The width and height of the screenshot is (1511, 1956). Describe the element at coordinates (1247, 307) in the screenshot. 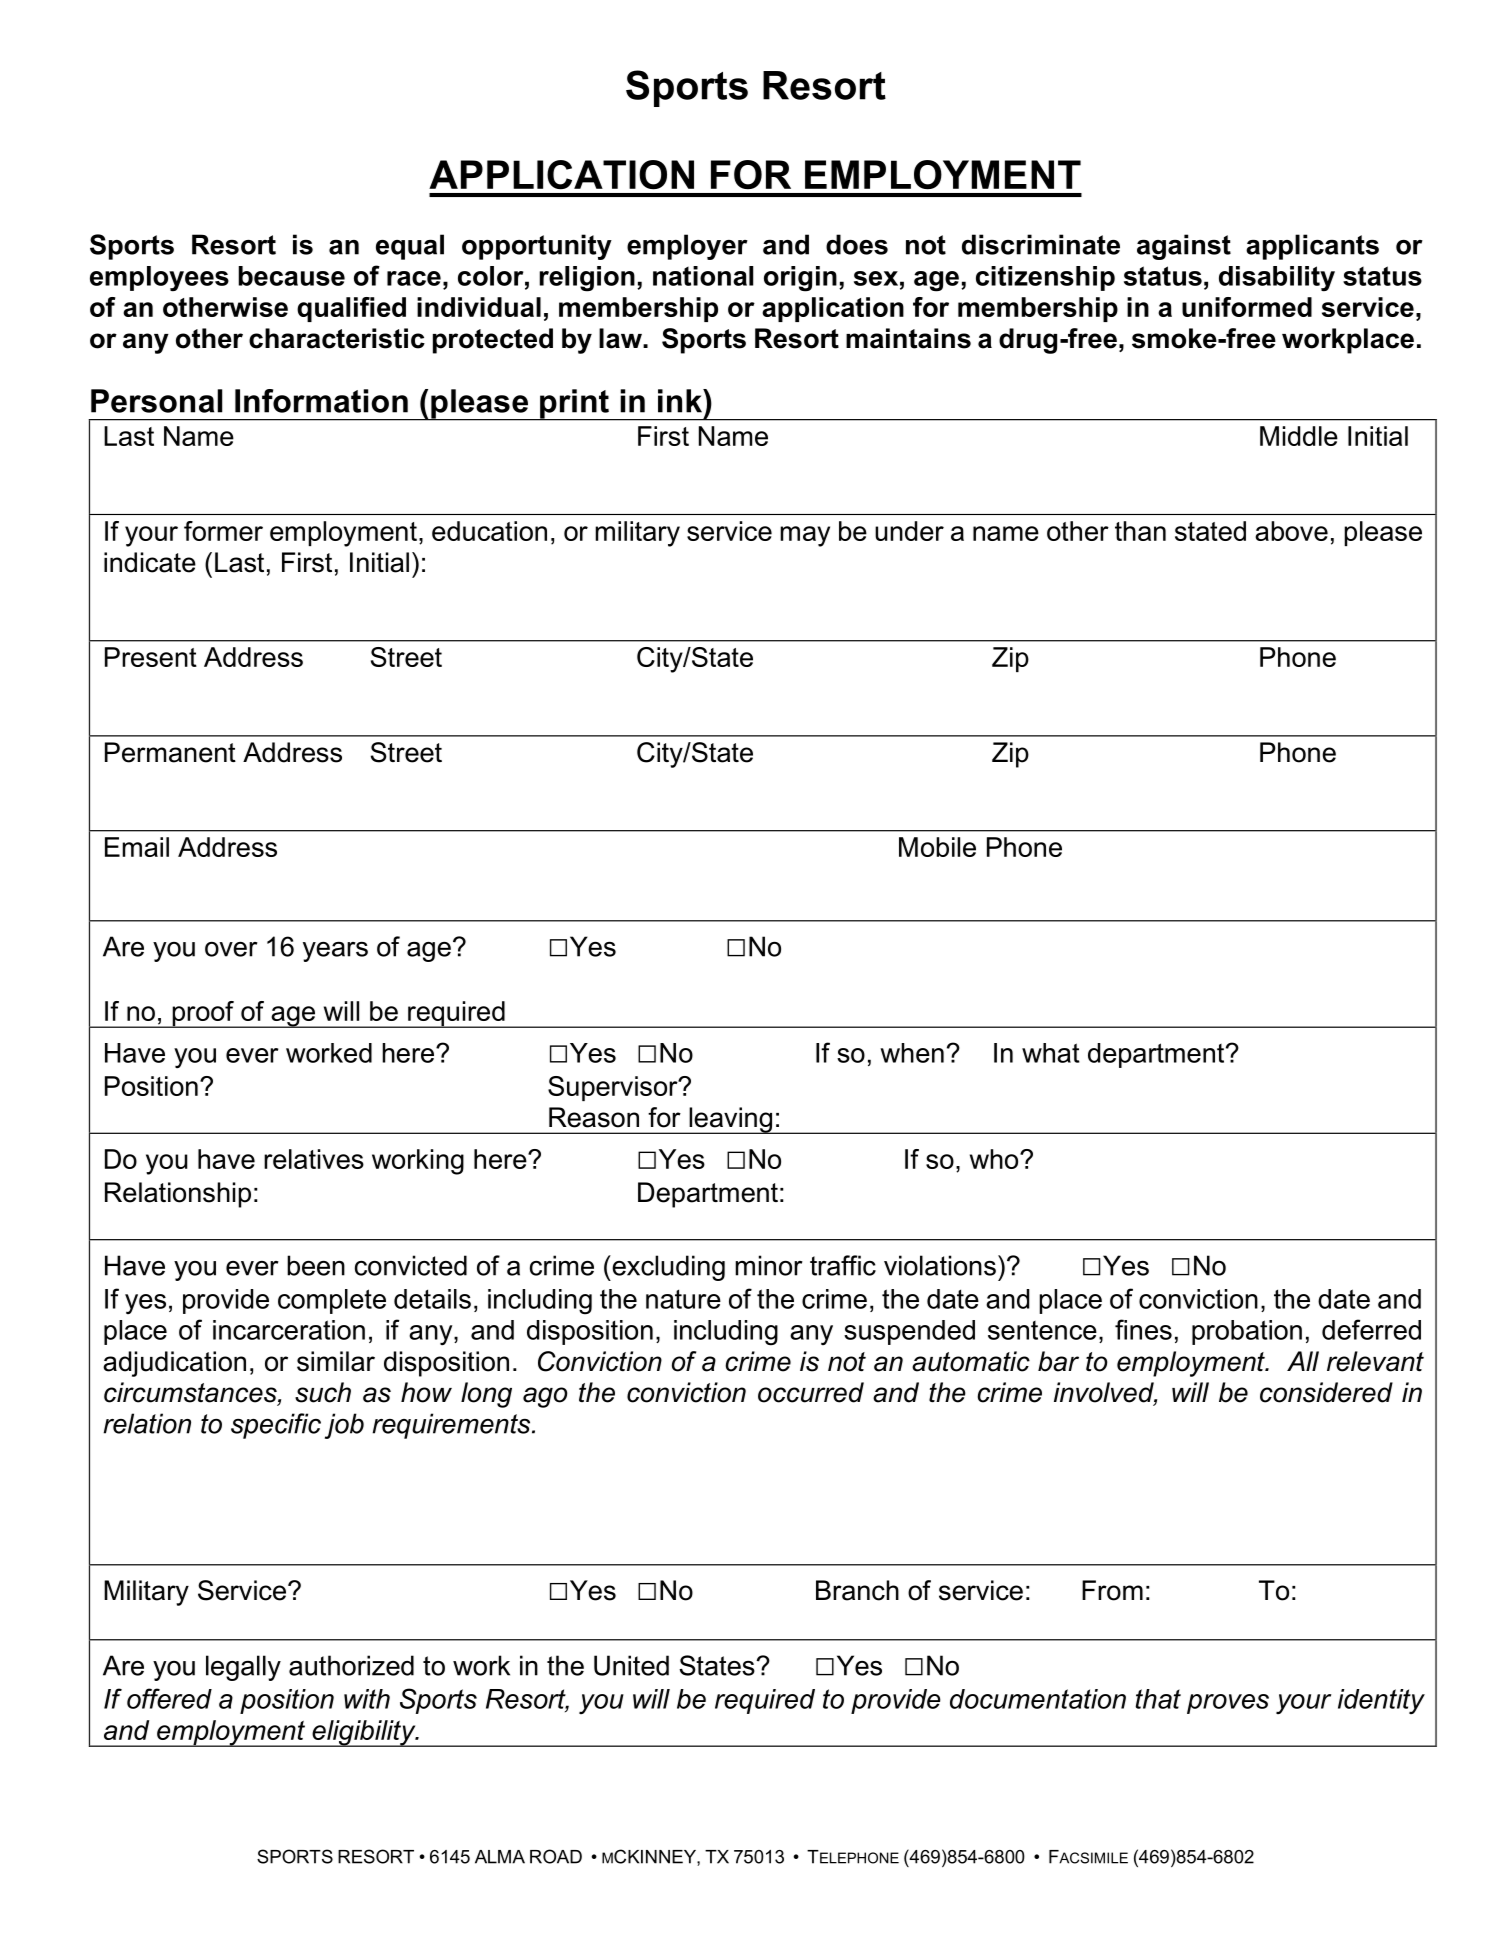

I see `uniformed` at that location.
